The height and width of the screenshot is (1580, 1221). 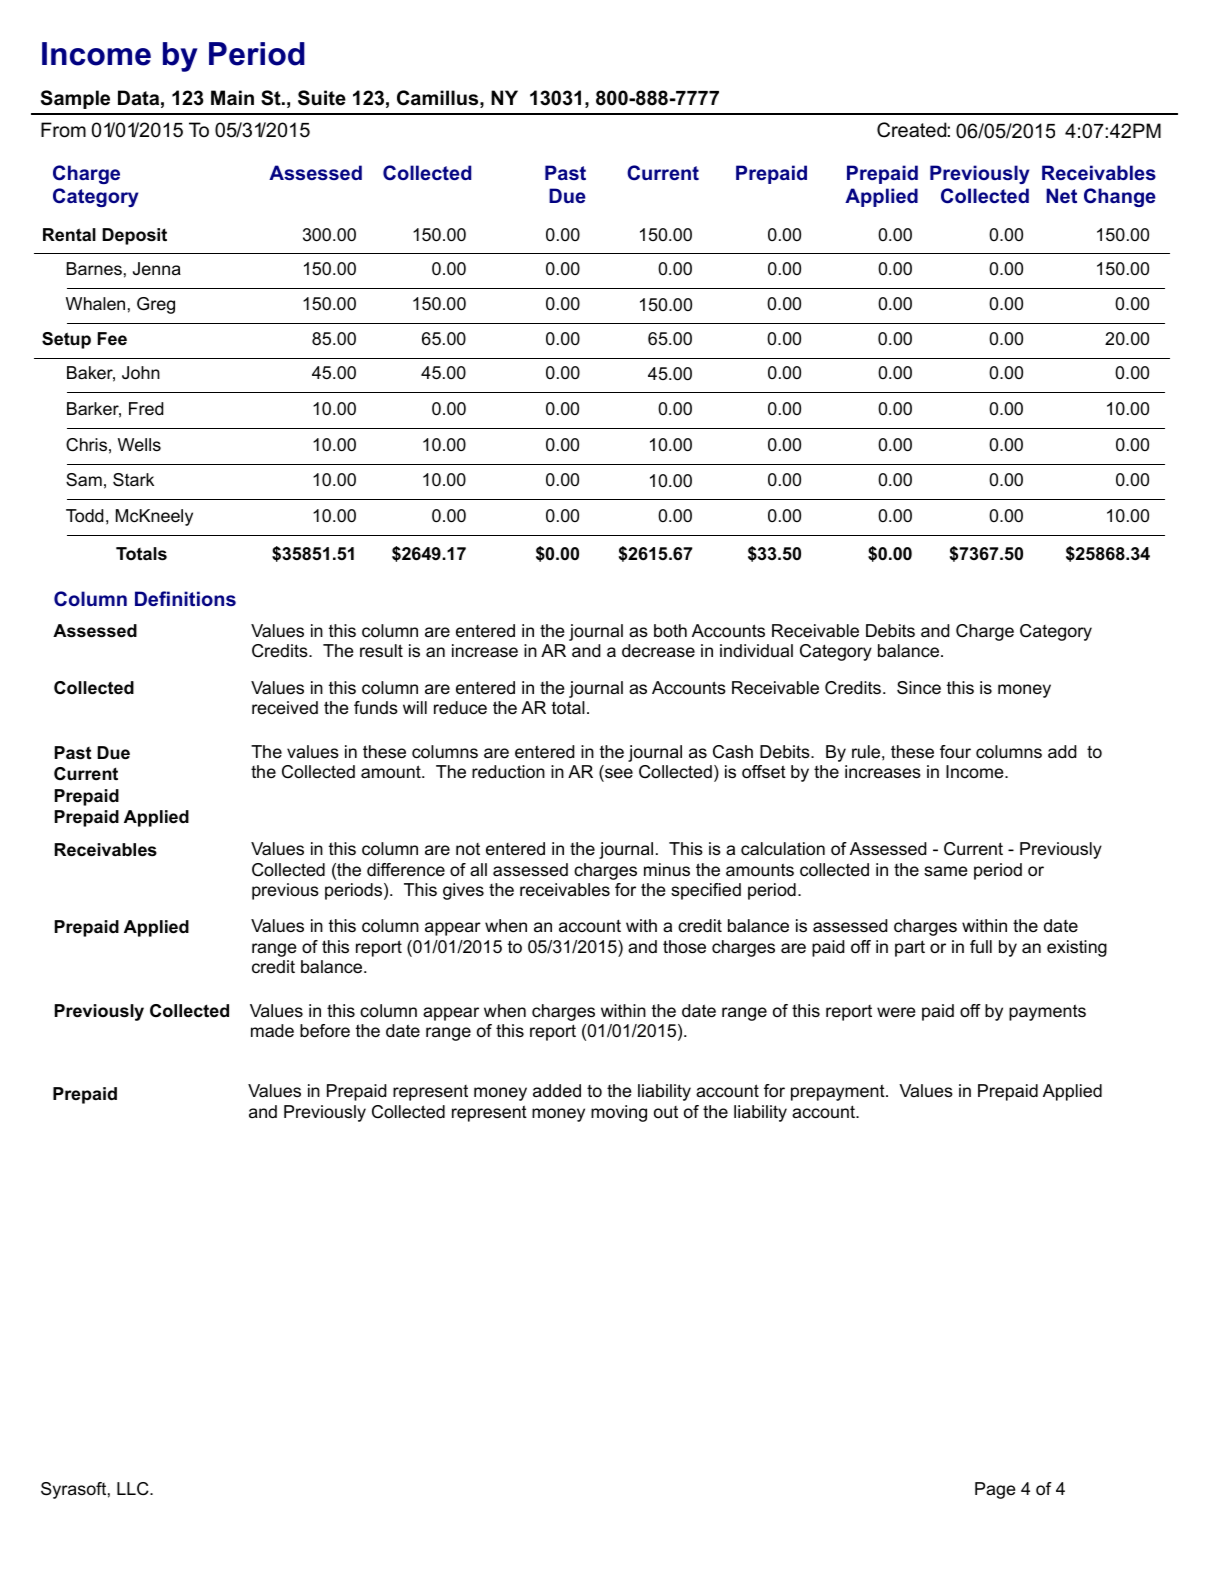 What do you see at coordinates (1061, 195) in the screenshot?
I see `Net` at bounding box center [1061, 195].
